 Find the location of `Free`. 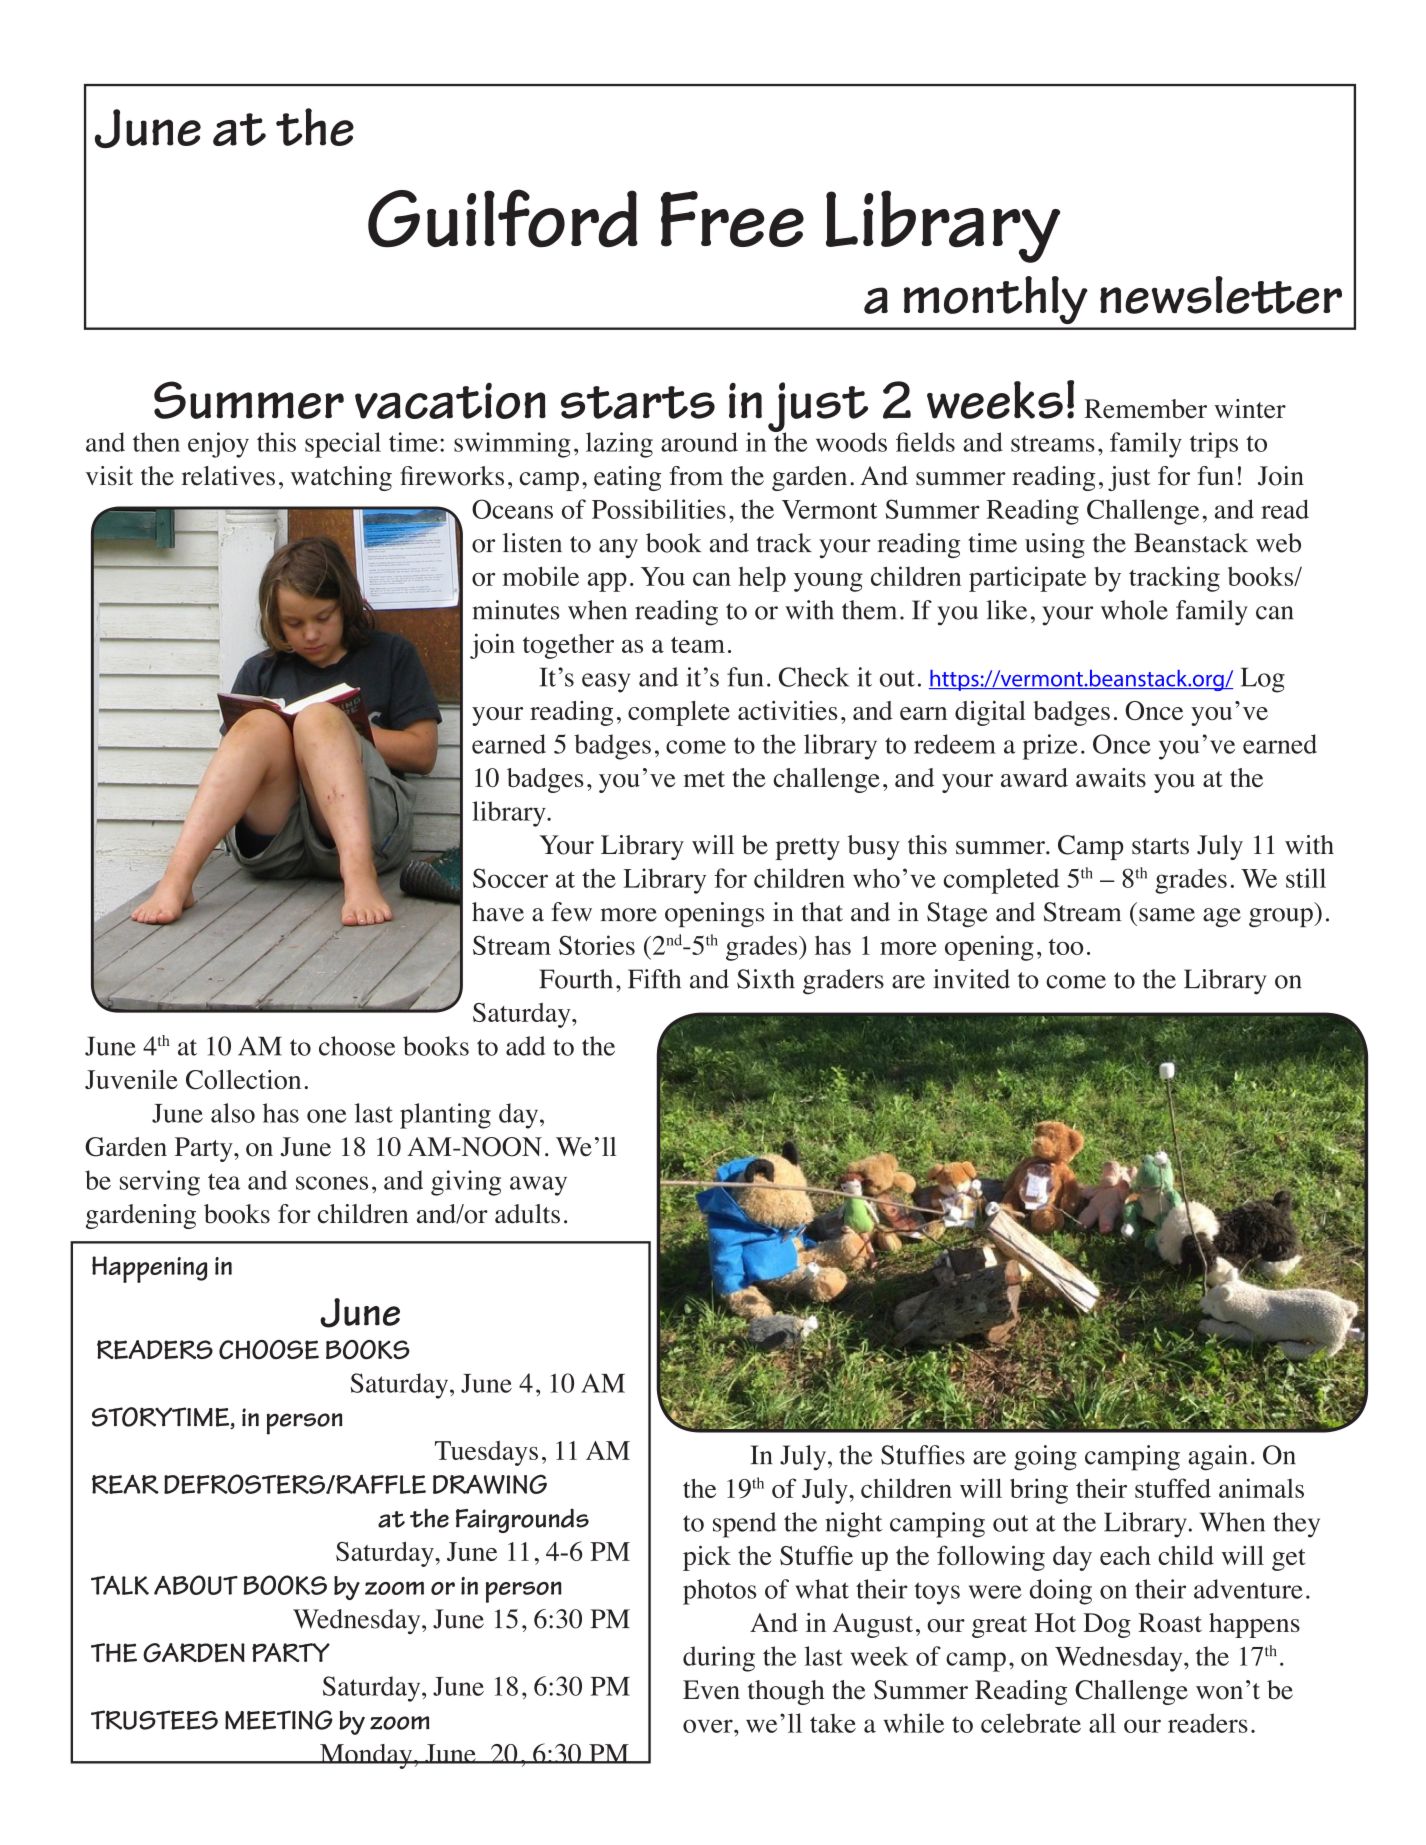

Free is located at coordinates (732, 219).
